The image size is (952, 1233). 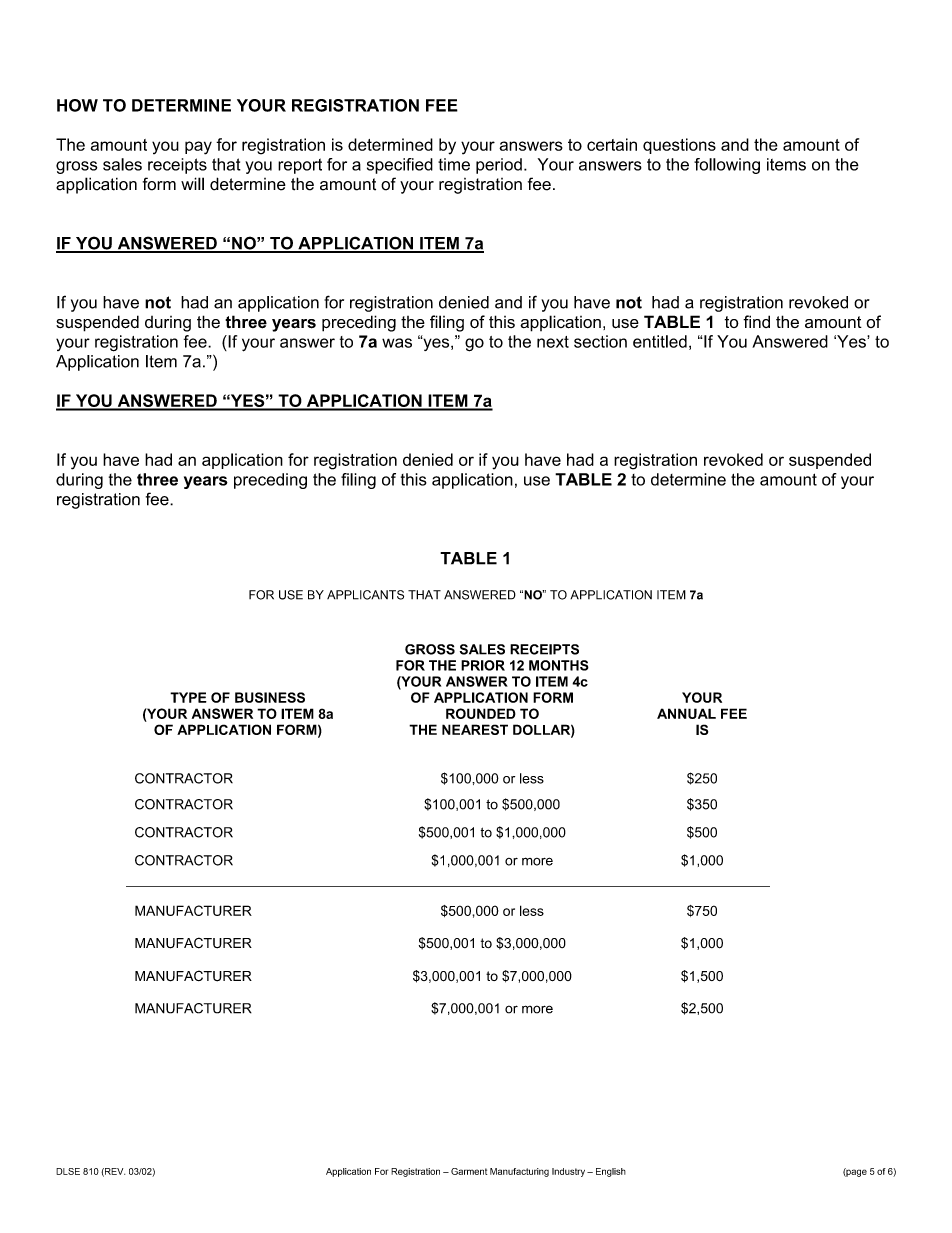 I want to click on entitled, so click(x=660, y=341).
